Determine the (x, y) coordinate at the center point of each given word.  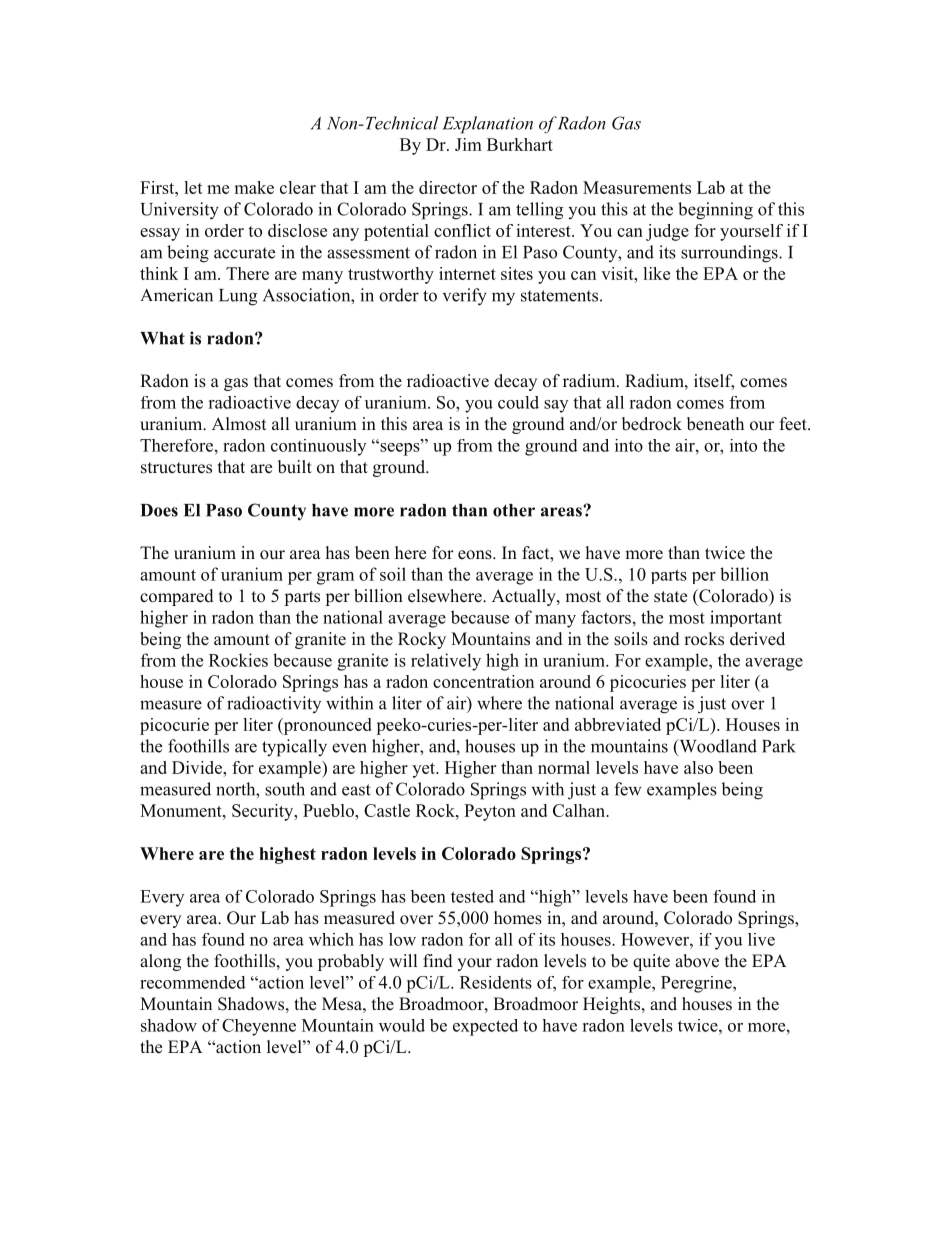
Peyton (490, 812)
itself (714, 382)
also (698, 767)
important (746, 618)
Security (264, 812)
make (254, 187)
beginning (715, 211)
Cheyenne (259, 1027)
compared (177, 597)
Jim (468, 144)
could (518, 402)
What (162, 338)
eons (476, 555)
